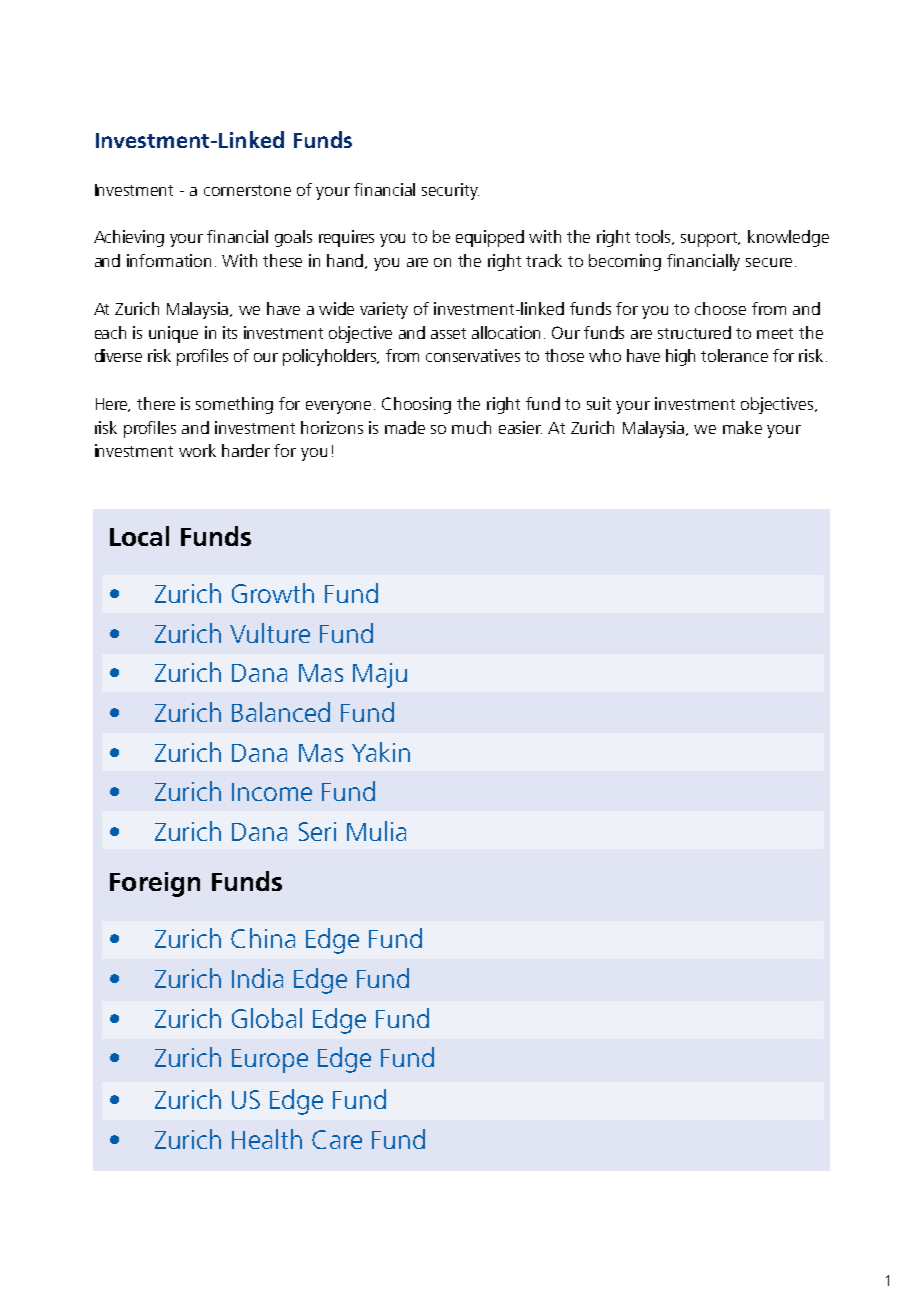 This screenshot has height=1311, width=924. What do you see at coordinates (471, 427) in the screenshot?
I see `much` at bounding box center [471, 427].
